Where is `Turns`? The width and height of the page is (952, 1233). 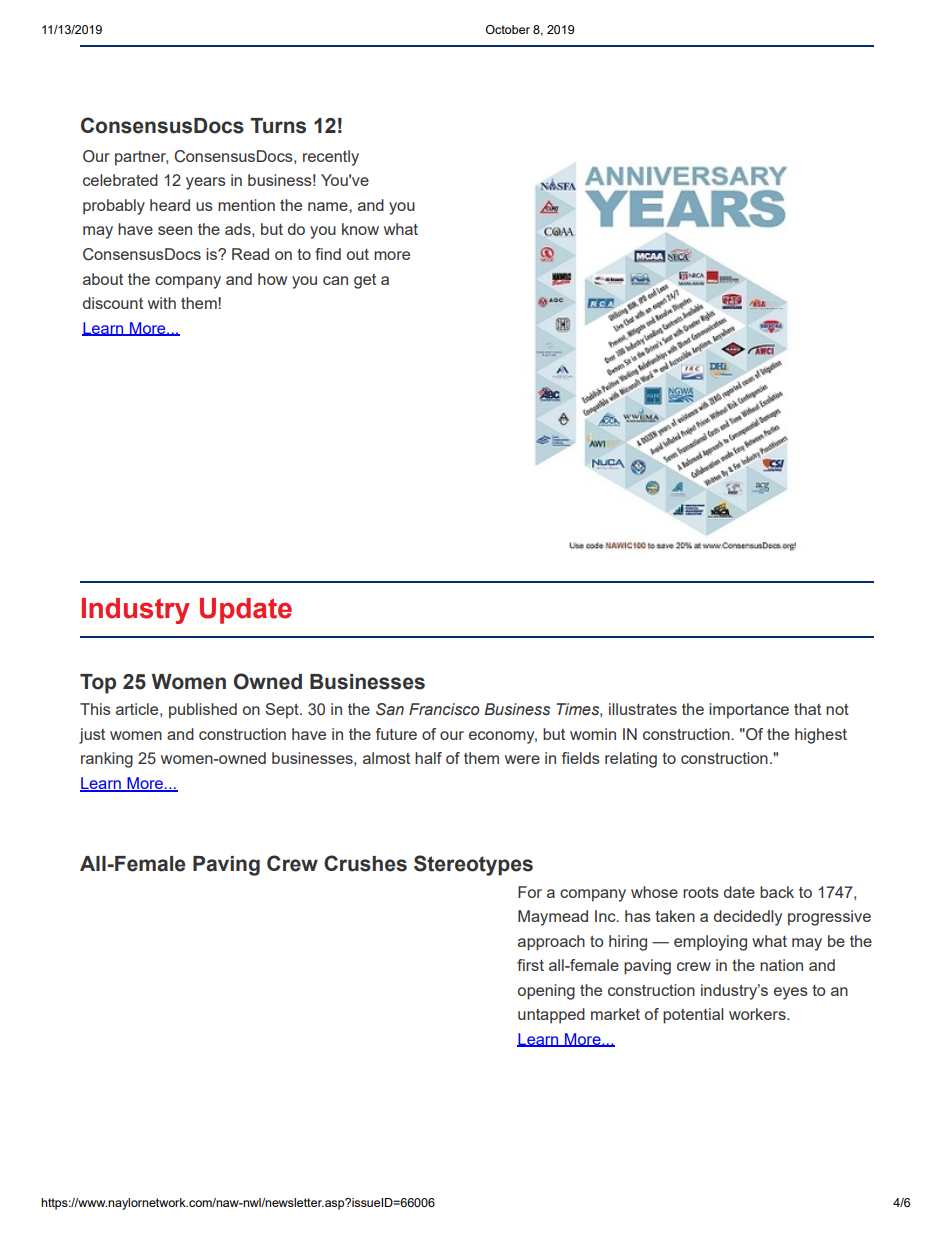 Turns is located at coordinates (278, 126).
